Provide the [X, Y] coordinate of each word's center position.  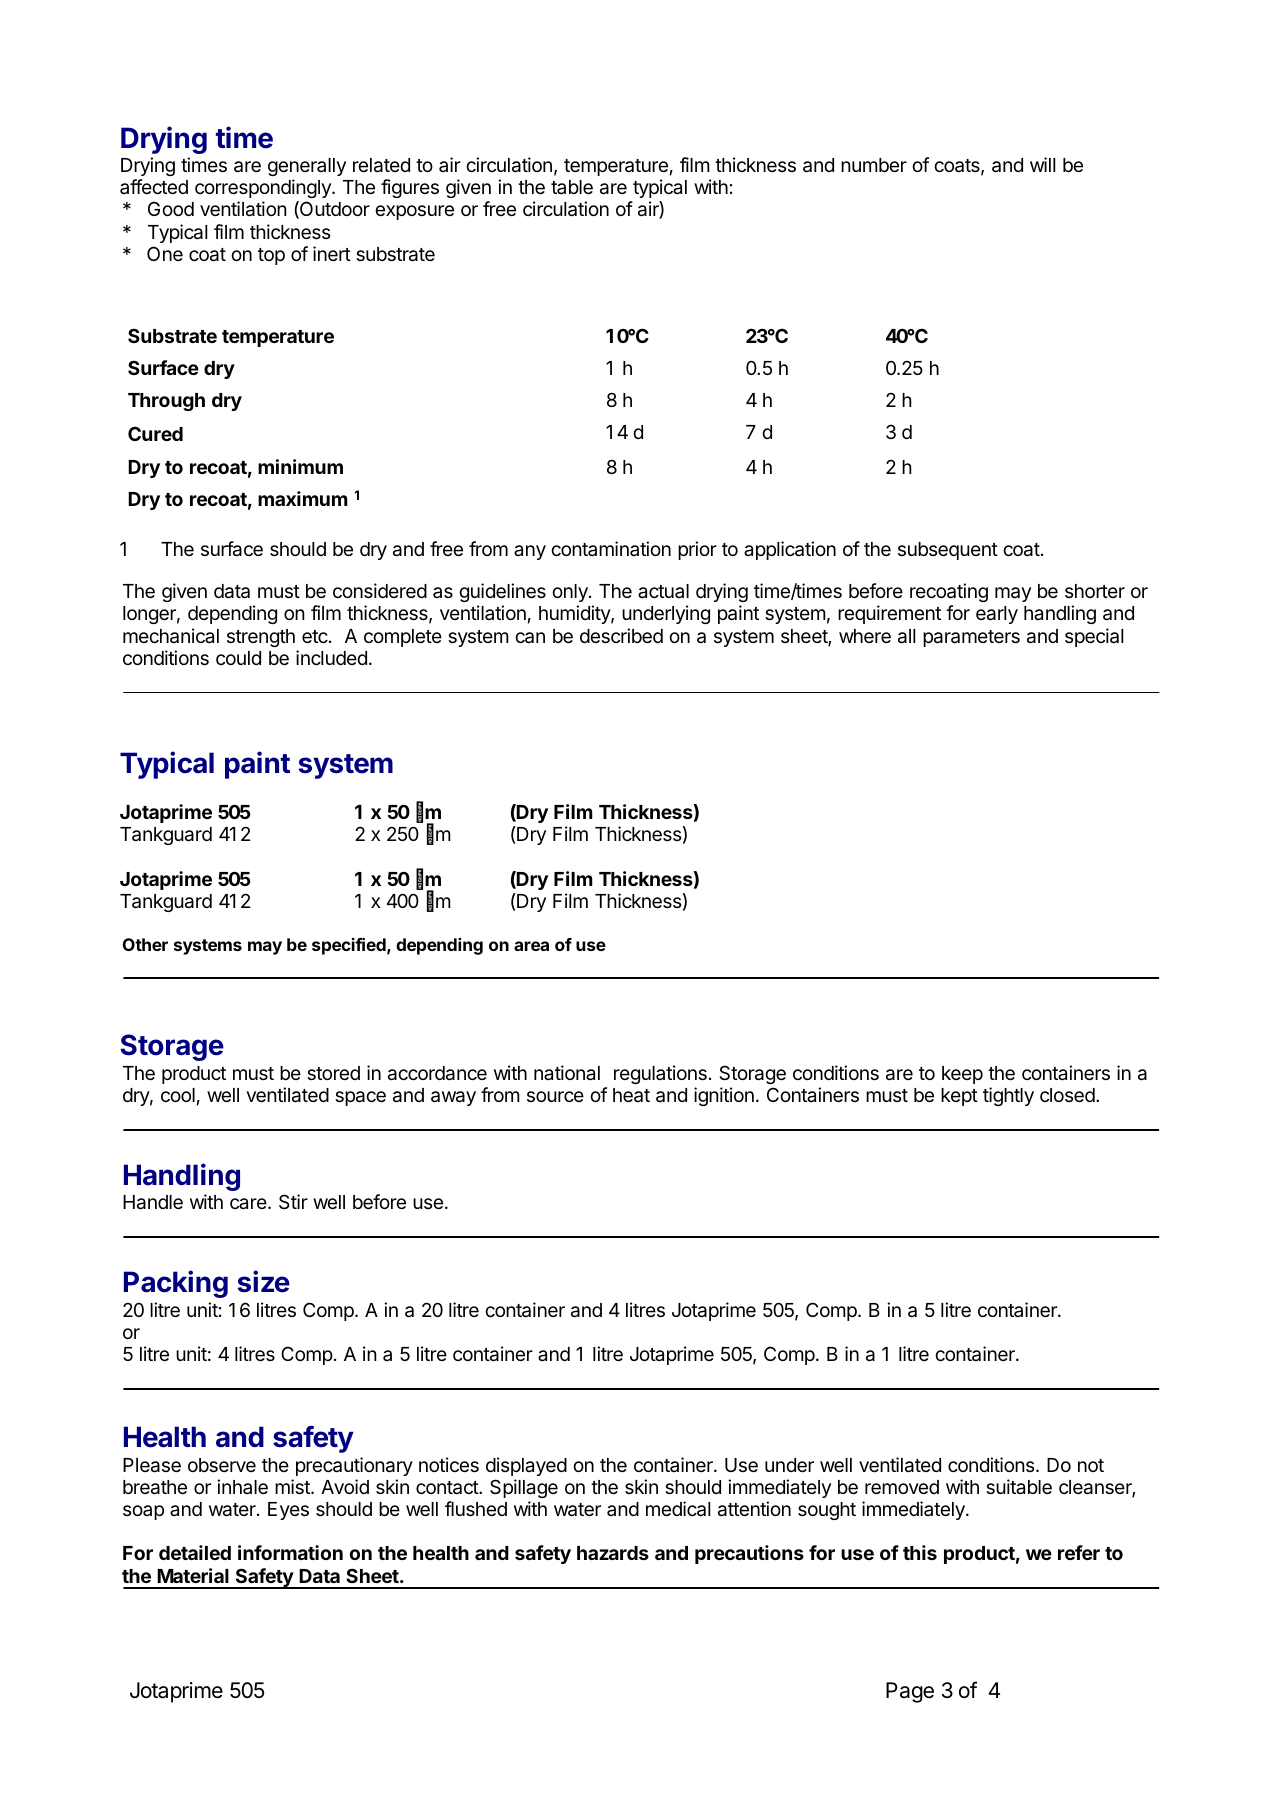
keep [962, 1075]
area [531, 946]
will [1043, 164]
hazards [613, 1553]
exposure [414, 212]
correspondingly [264, 188]
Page [910, 1692]
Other [145, 944]
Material [193, 1575]
